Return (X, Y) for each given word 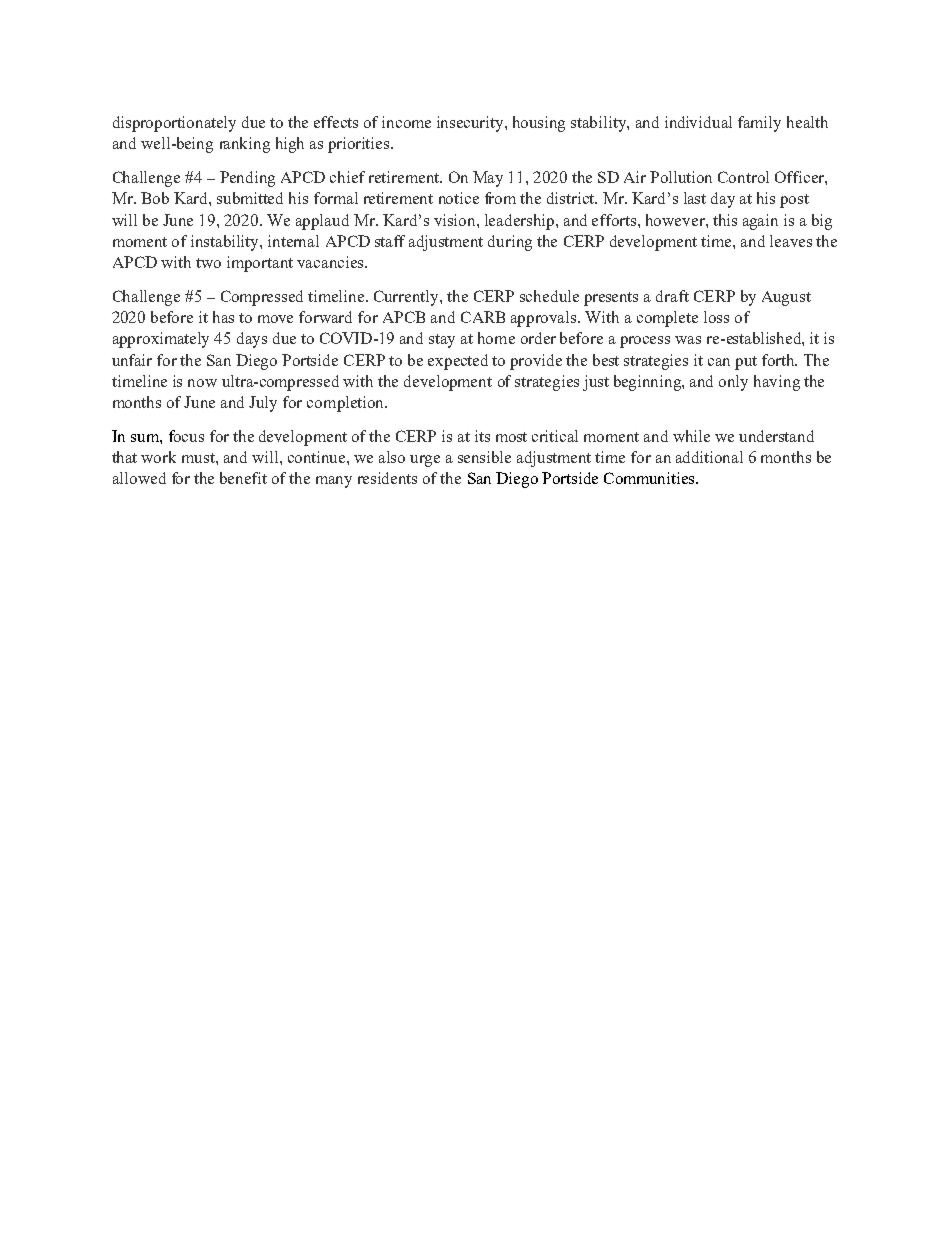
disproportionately (174, 124)
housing (539, 124)
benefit (243, 478)
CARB (483, 317)
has (223, 317)
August (786, 298)
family (759, 124)
